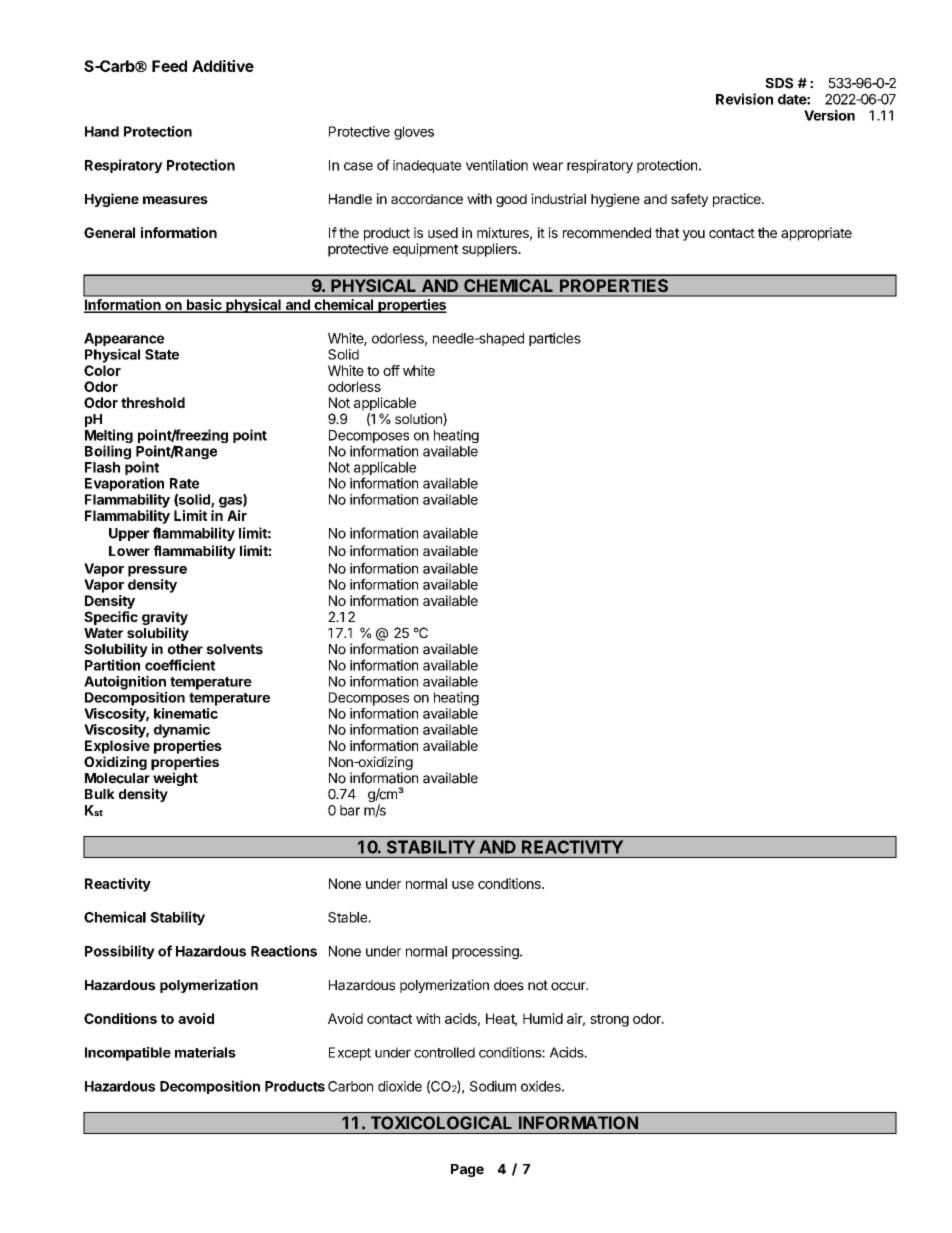 Image resolution: width=952 pixels, height=1233 pixels. I want to click on Humid, so click(543, 1018).
